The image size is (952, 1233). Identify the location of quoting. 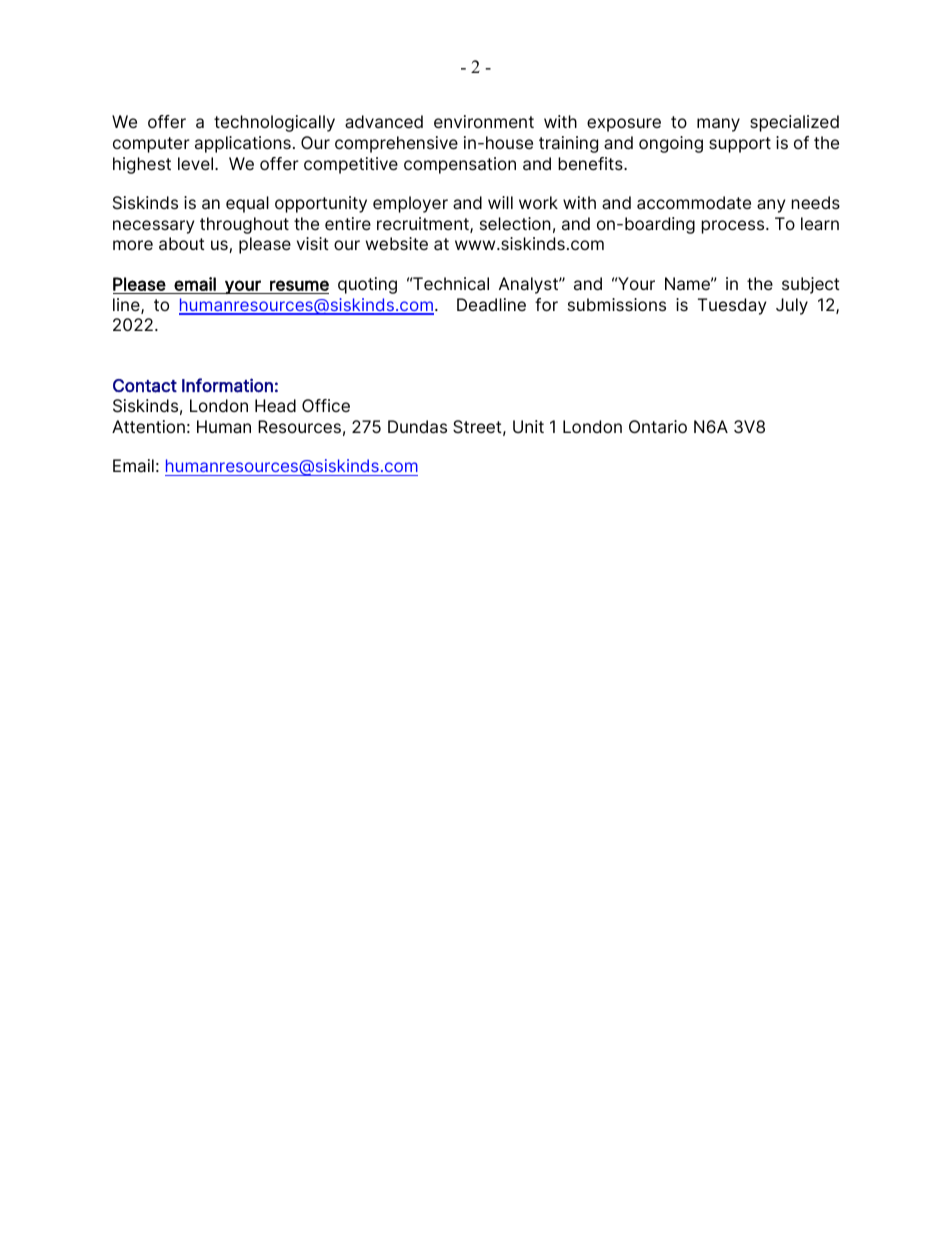
(367, 285).
